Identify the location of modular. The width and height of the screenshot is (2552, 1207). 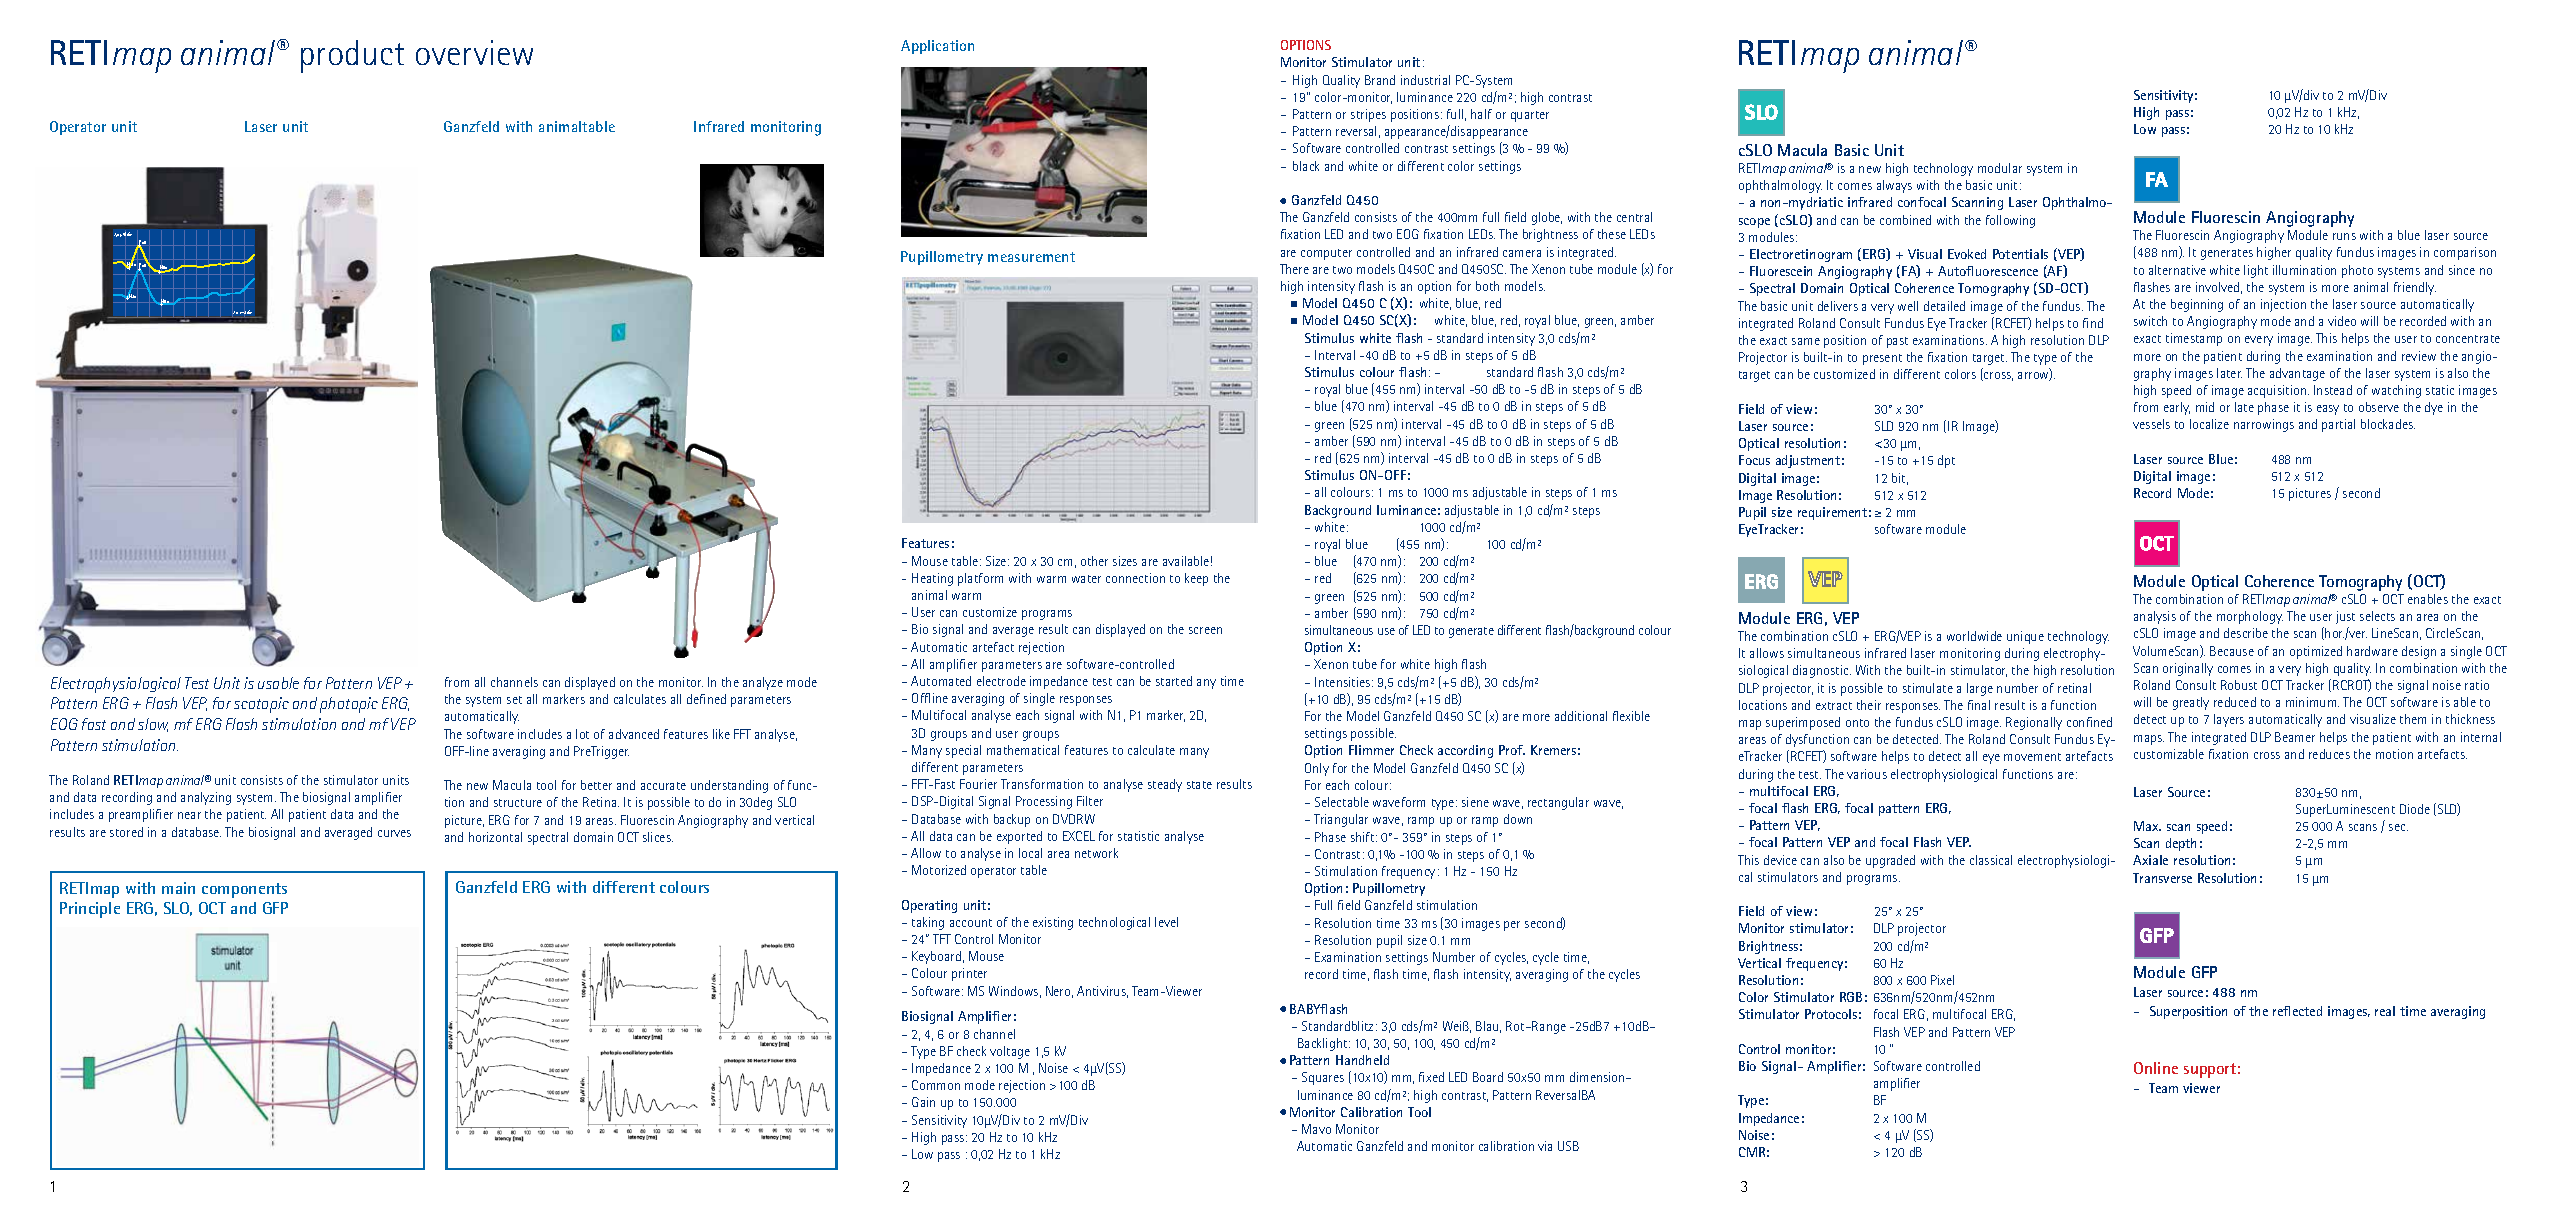
(2000, 168).
